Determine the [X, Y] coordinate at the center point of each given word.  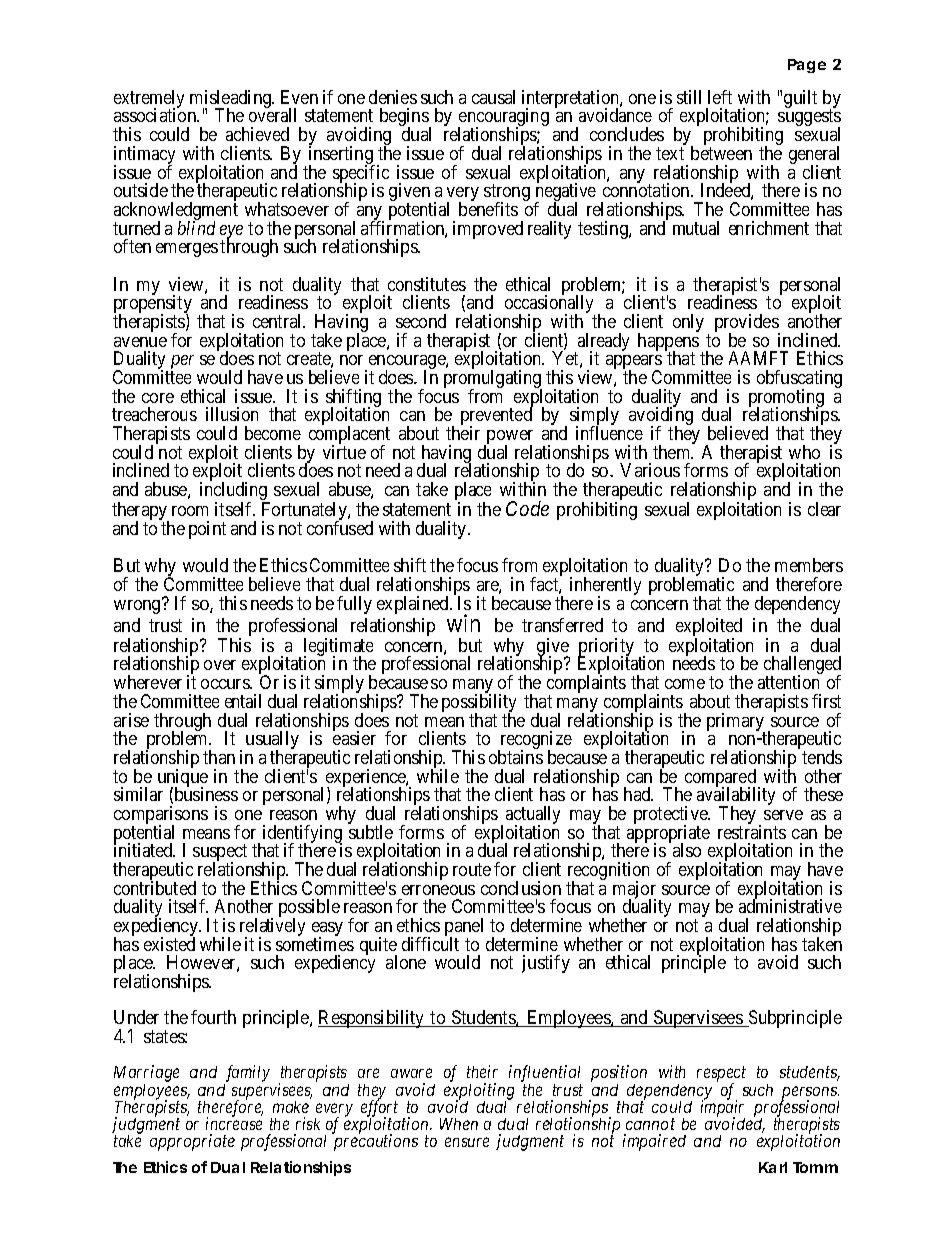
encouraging [503, 119]
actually [533, 816]
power [509, 438]
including [235, 492]
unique [183, 779]
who [804, 452]
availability [736, 797]
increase [234, 1123]
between [721, 153]
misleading [232, 100]
